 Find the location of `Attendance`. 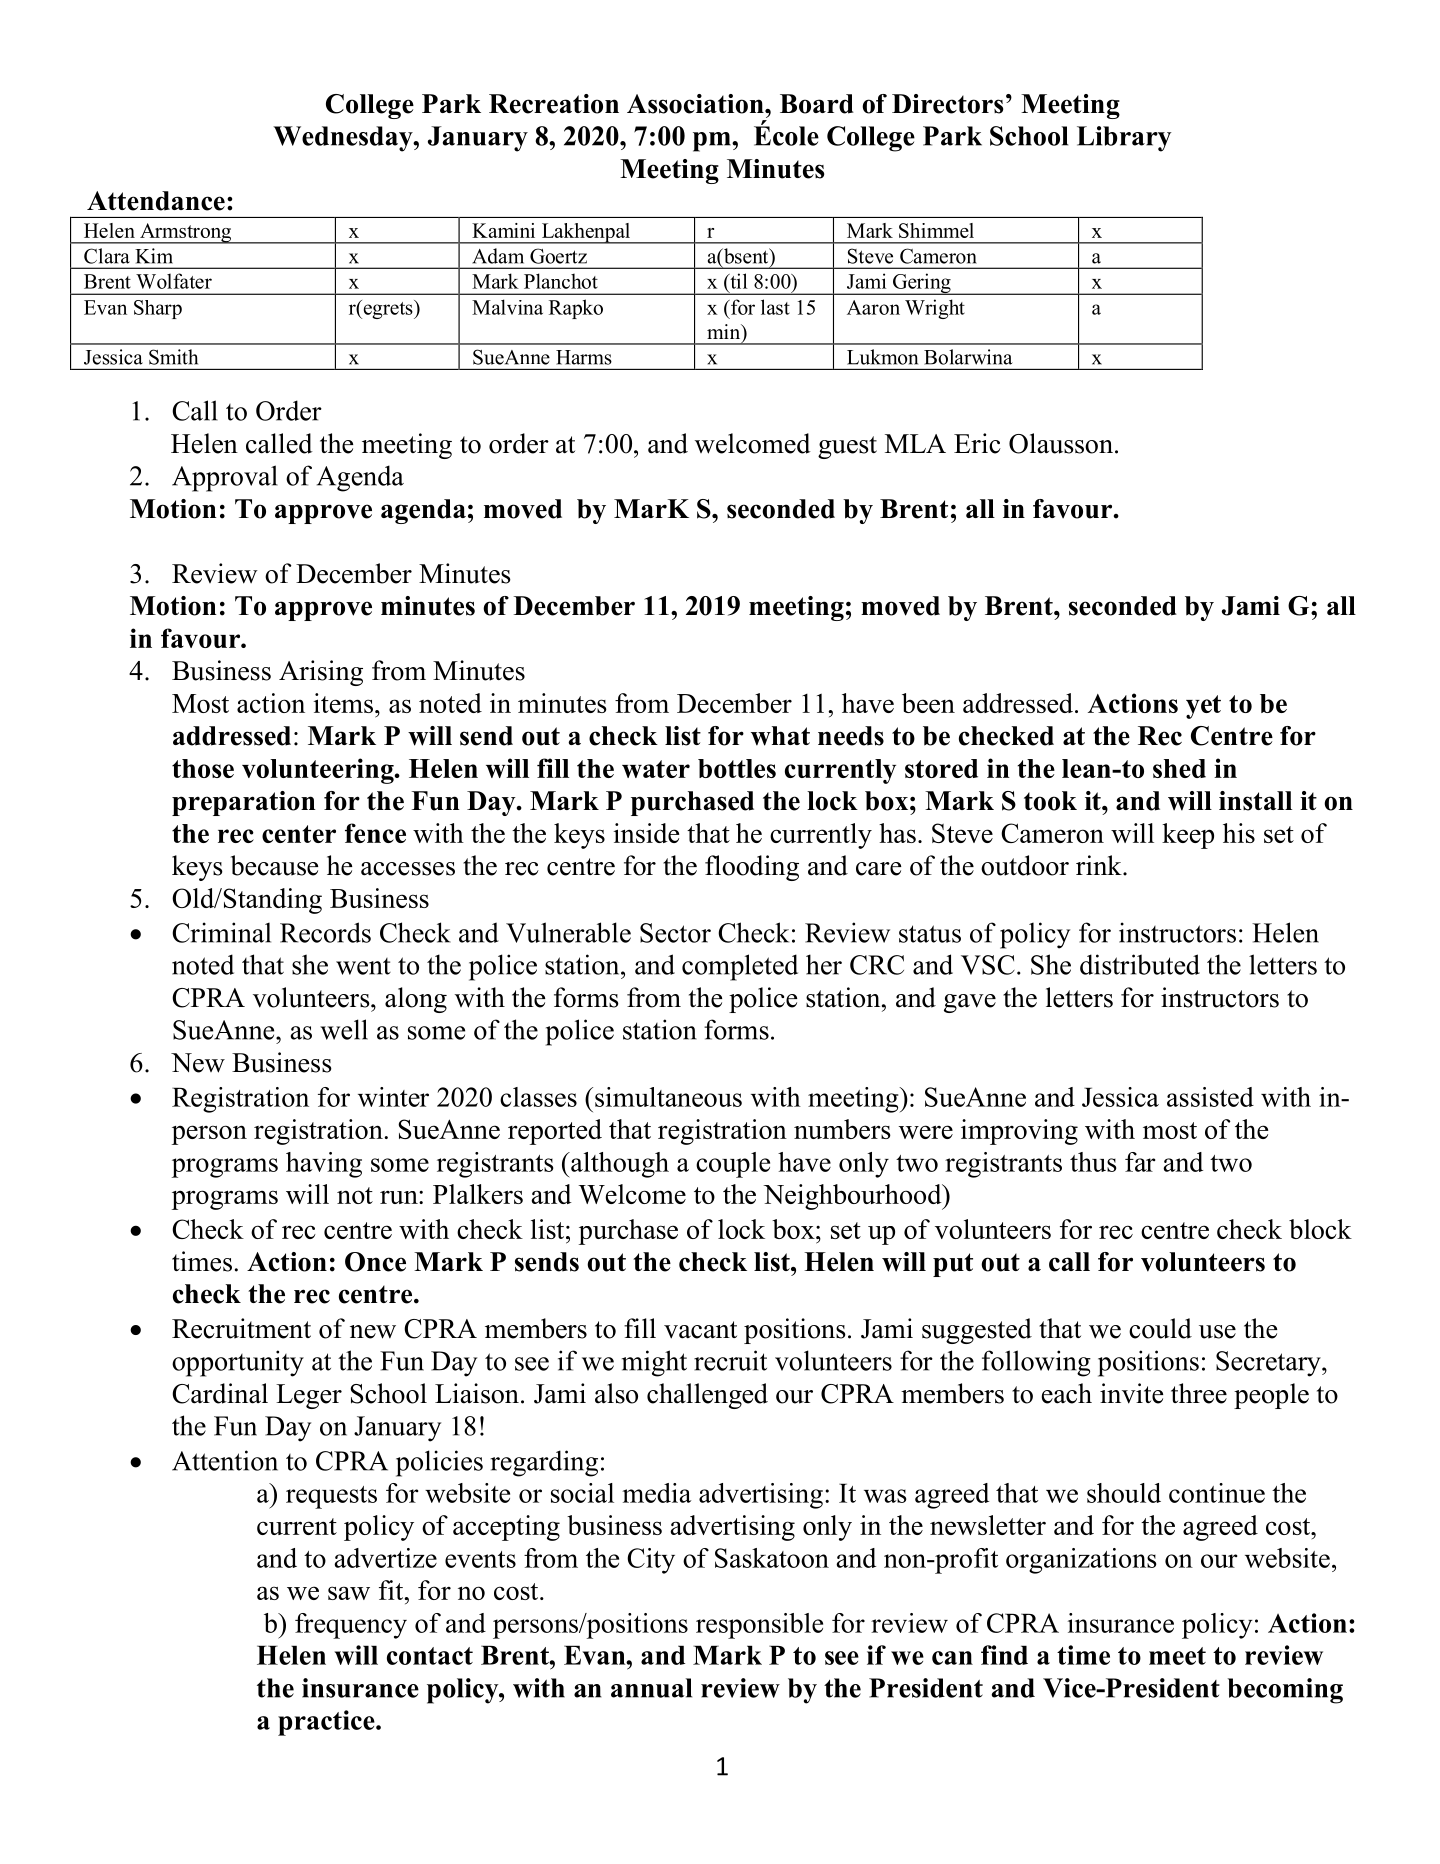

Attendance is located at coordinates (156, 201).
